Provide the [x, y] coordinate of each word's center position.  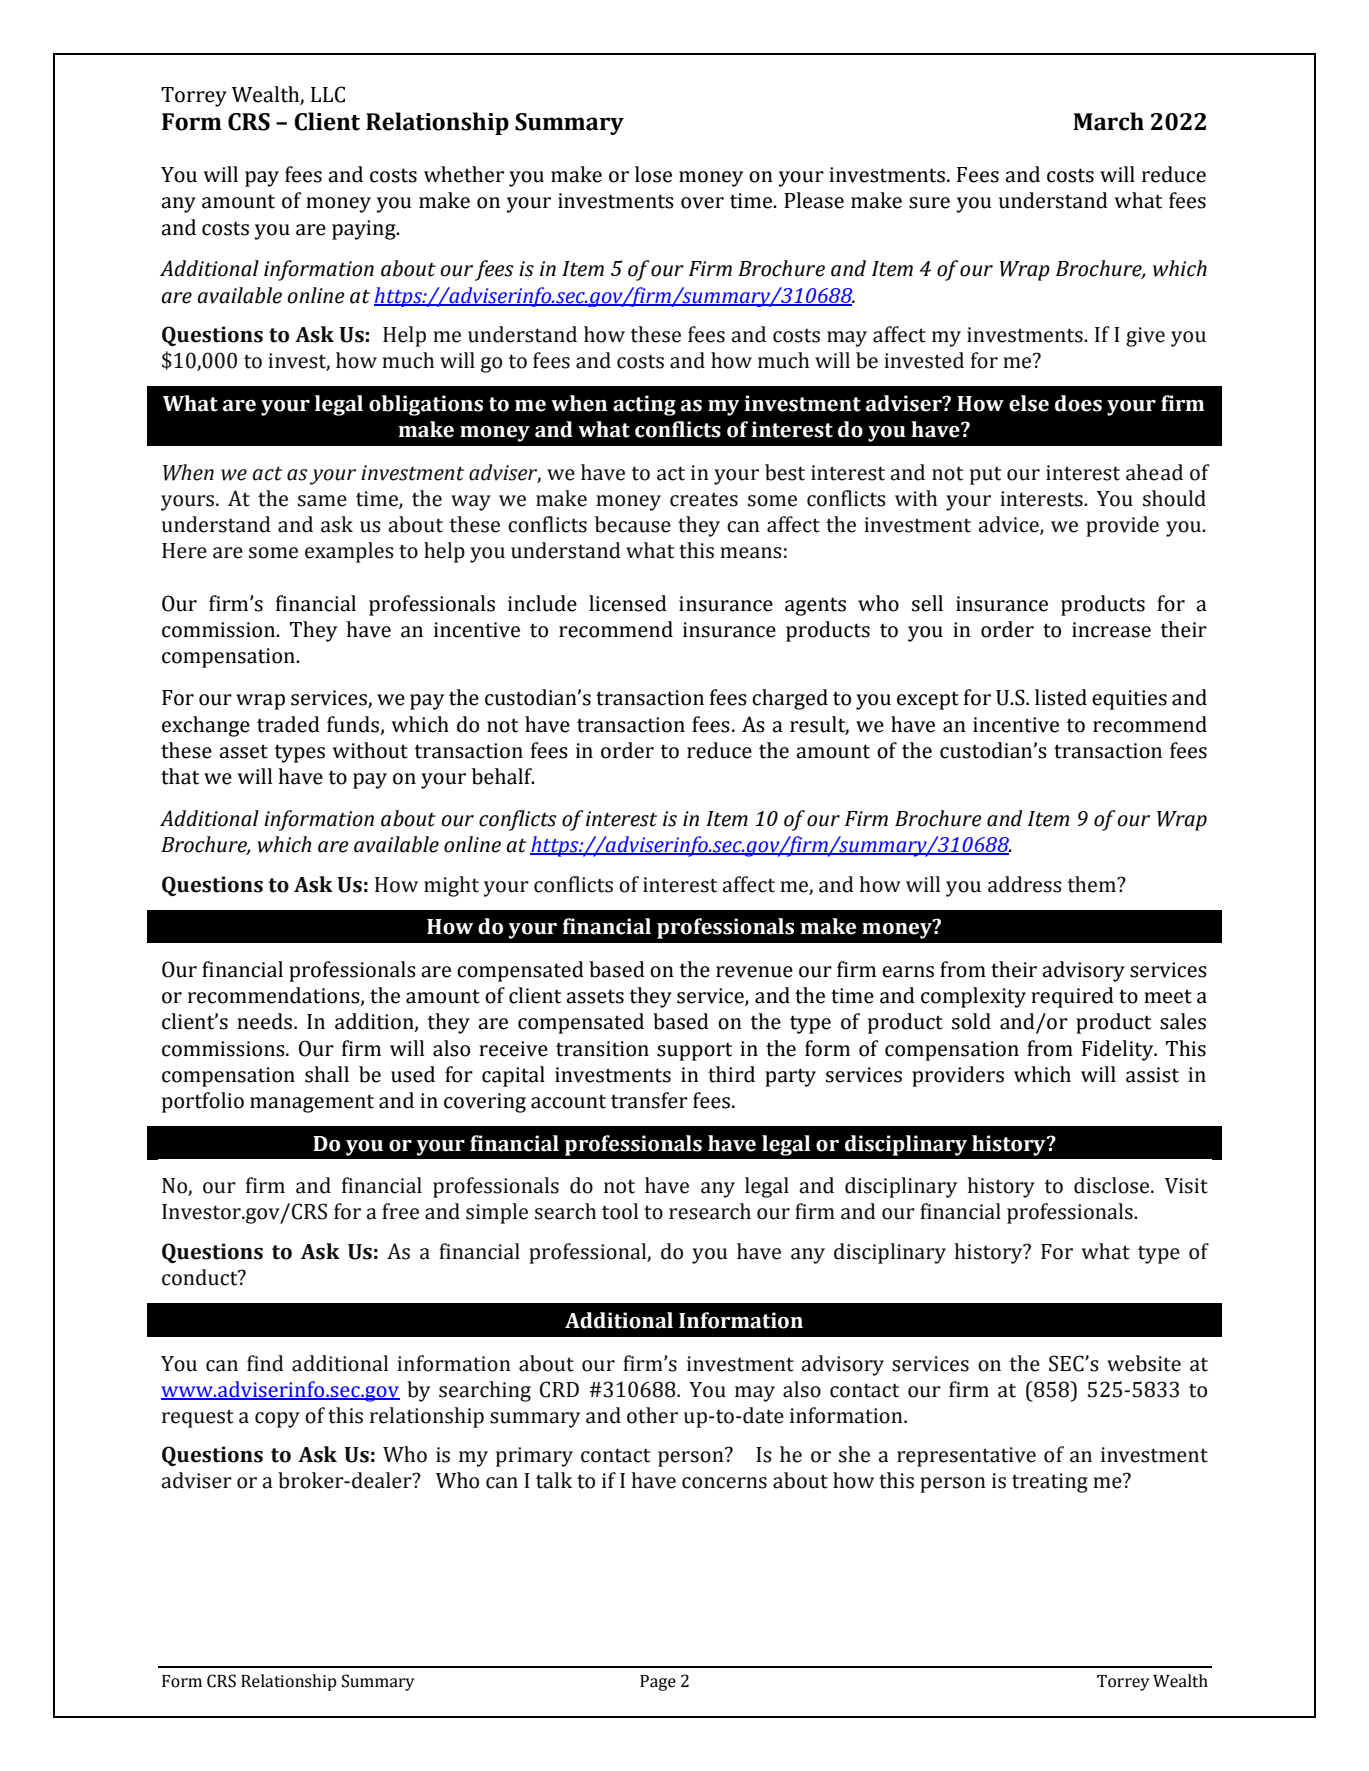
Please [814, 200]
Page [658, 1683]
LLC [328, 94]
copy [277, 1420]
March [1108, 121]
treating [1050, 1483]
